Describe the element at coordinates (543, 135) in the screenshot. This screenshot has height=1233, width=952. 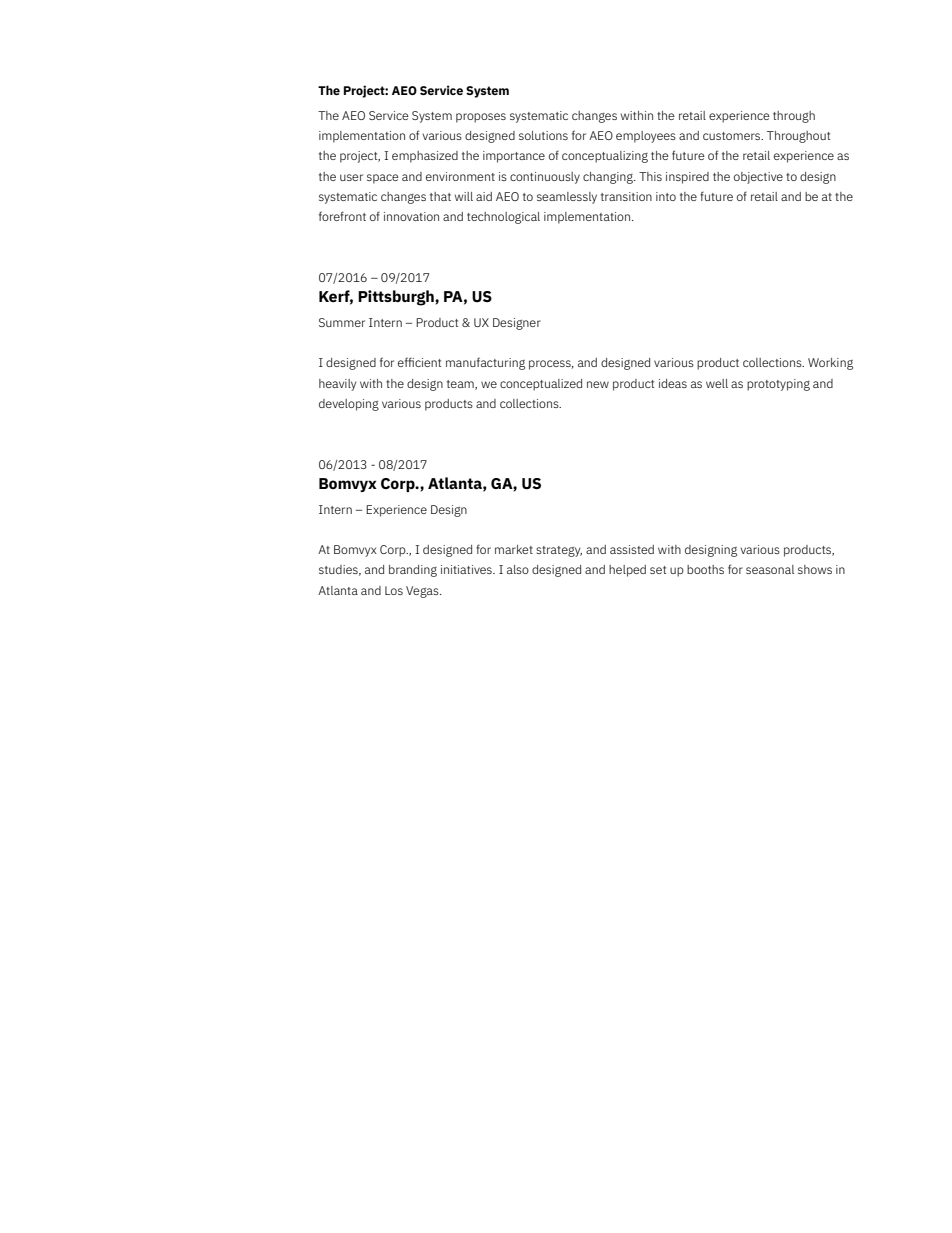
I see `solutions` at that location.
